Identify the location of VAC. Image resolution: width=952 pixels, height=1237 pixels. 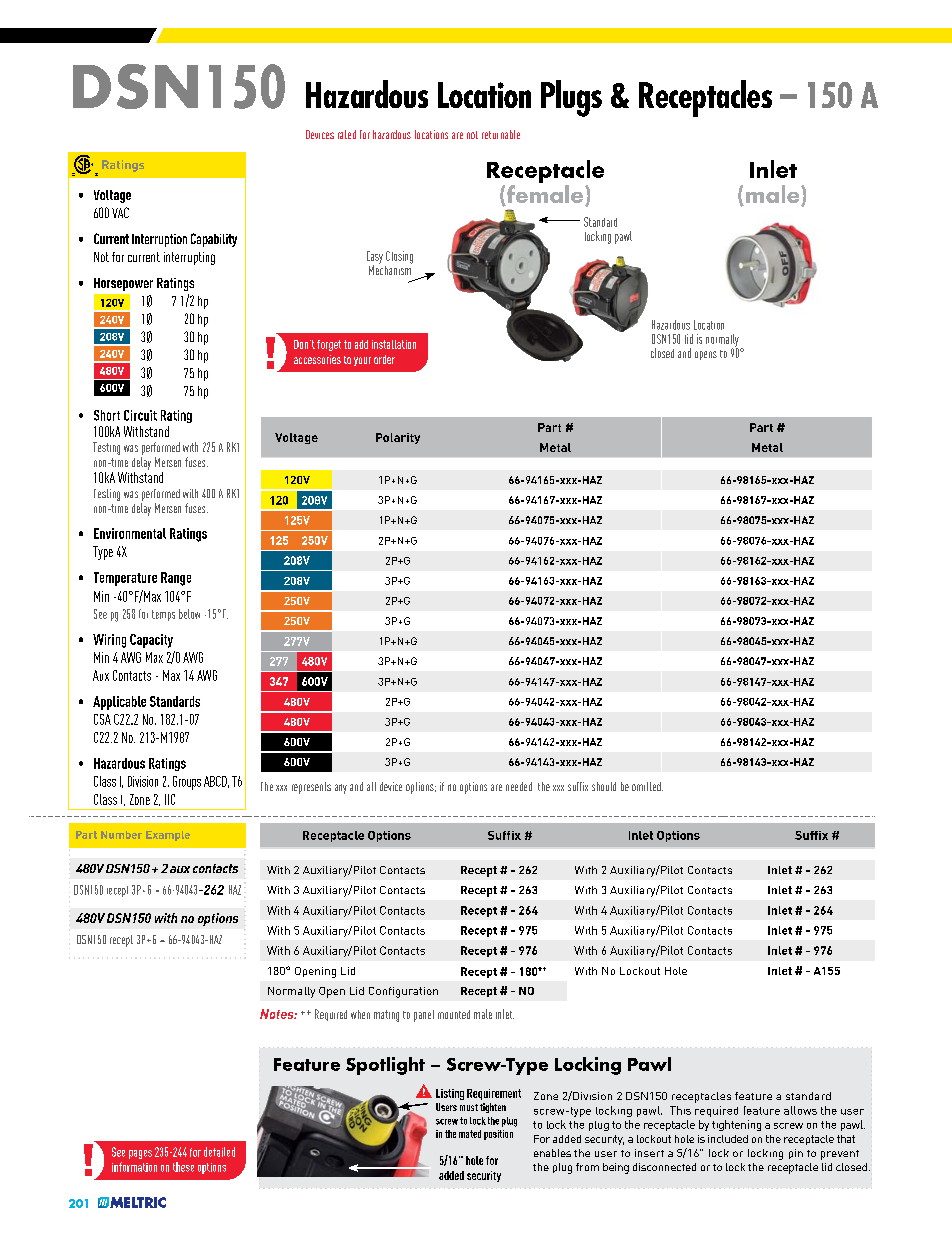
(120, 212).
